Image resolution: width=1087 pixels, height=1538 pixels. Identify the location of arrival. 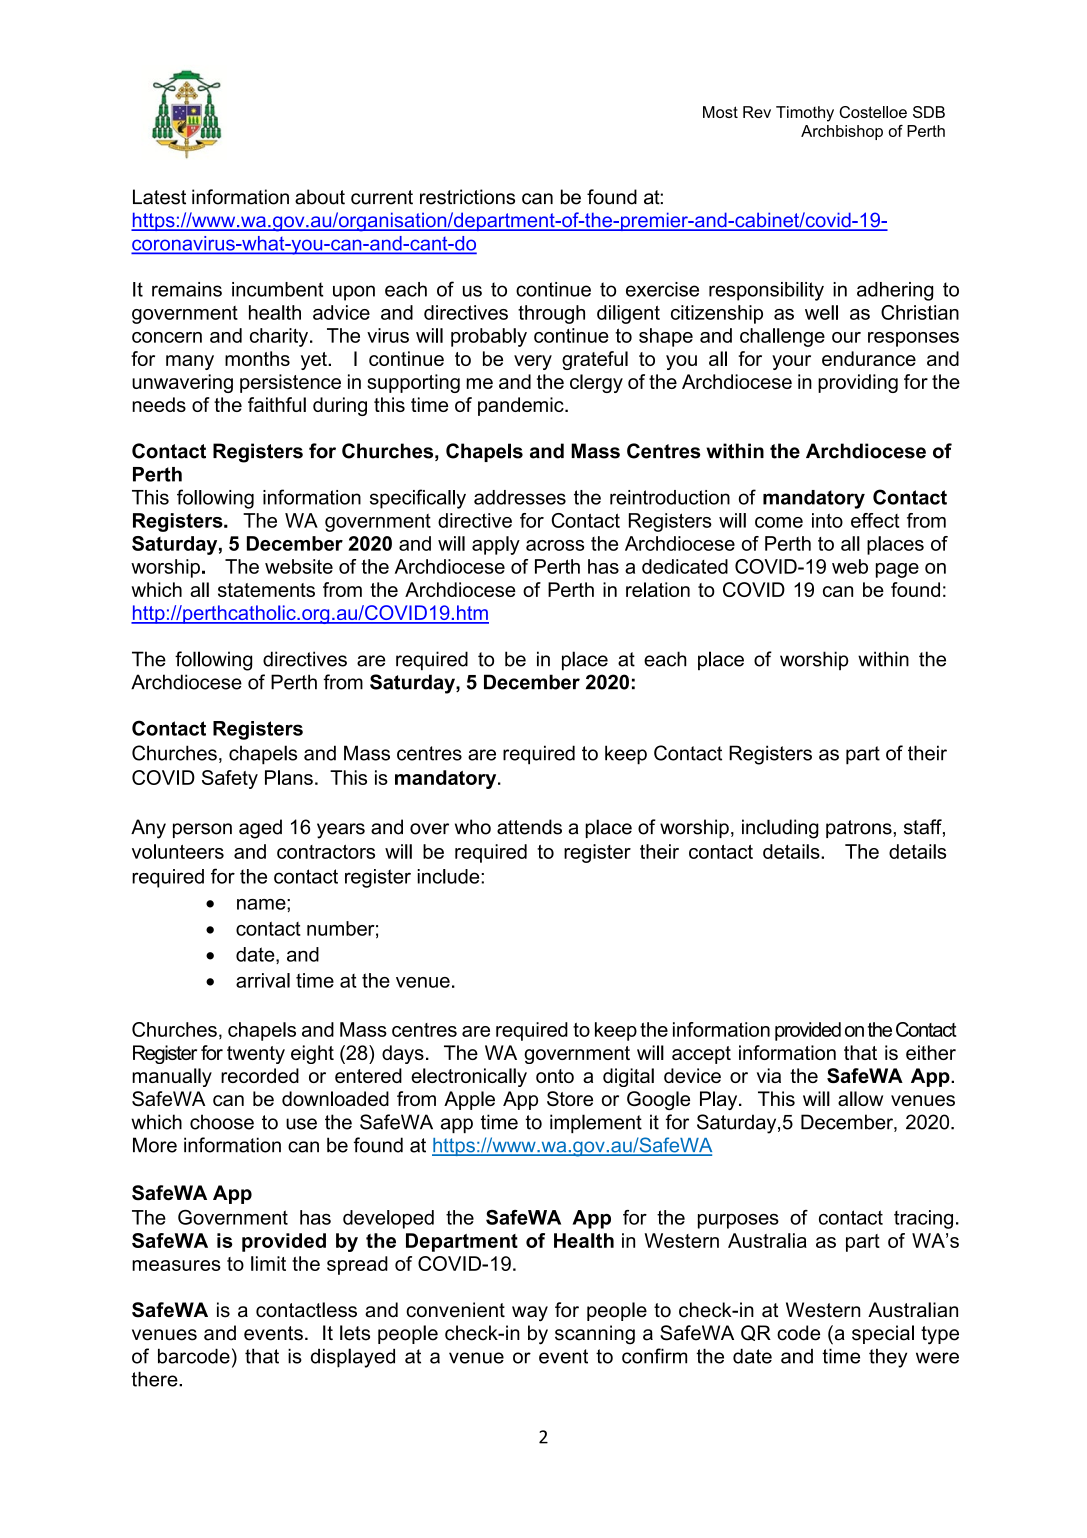
(263, 980).
